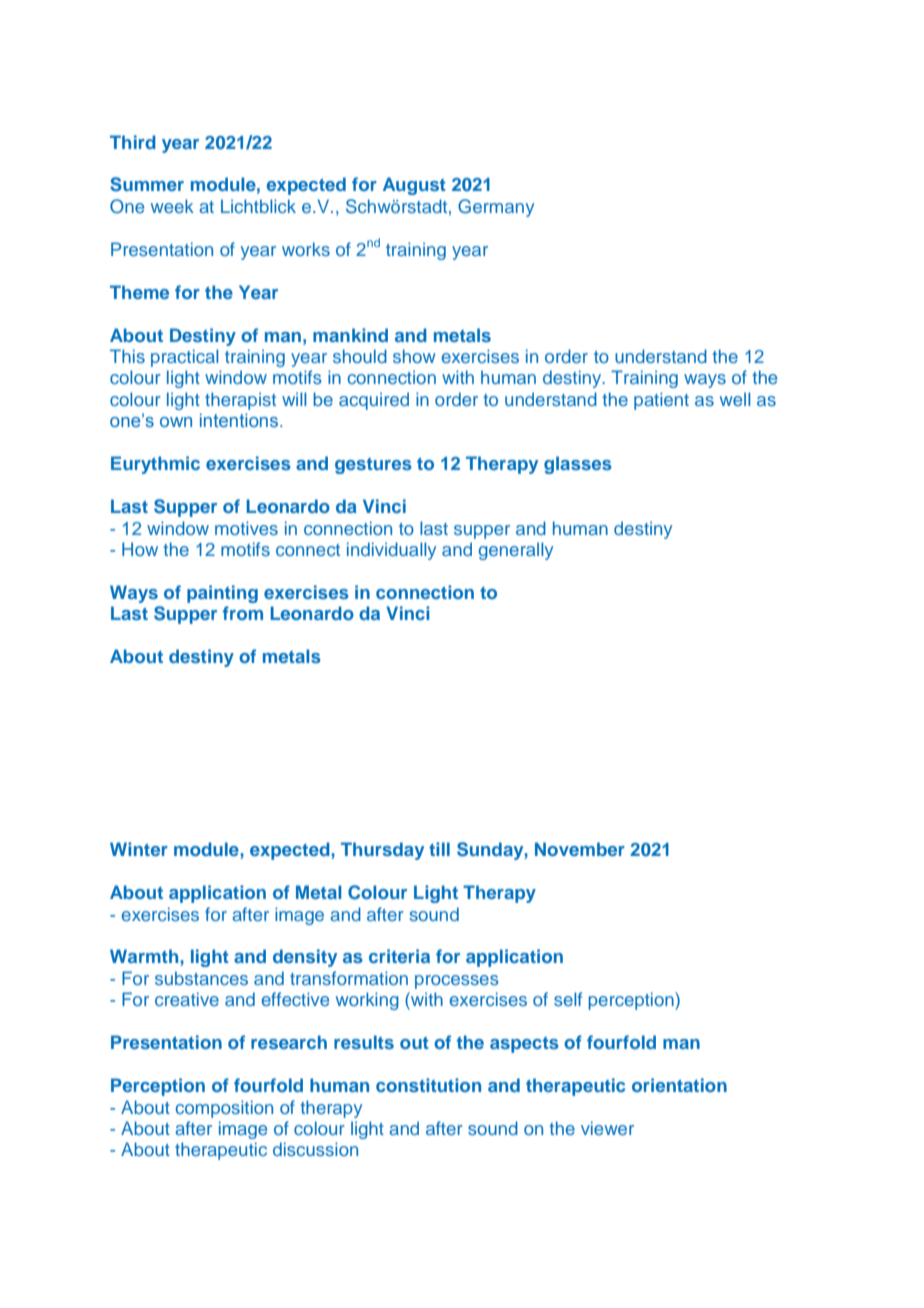 The height and width of the image is (1308, 924). Describe the element at coordinates (496, 208) in the image. I see `Germany` at that location.
